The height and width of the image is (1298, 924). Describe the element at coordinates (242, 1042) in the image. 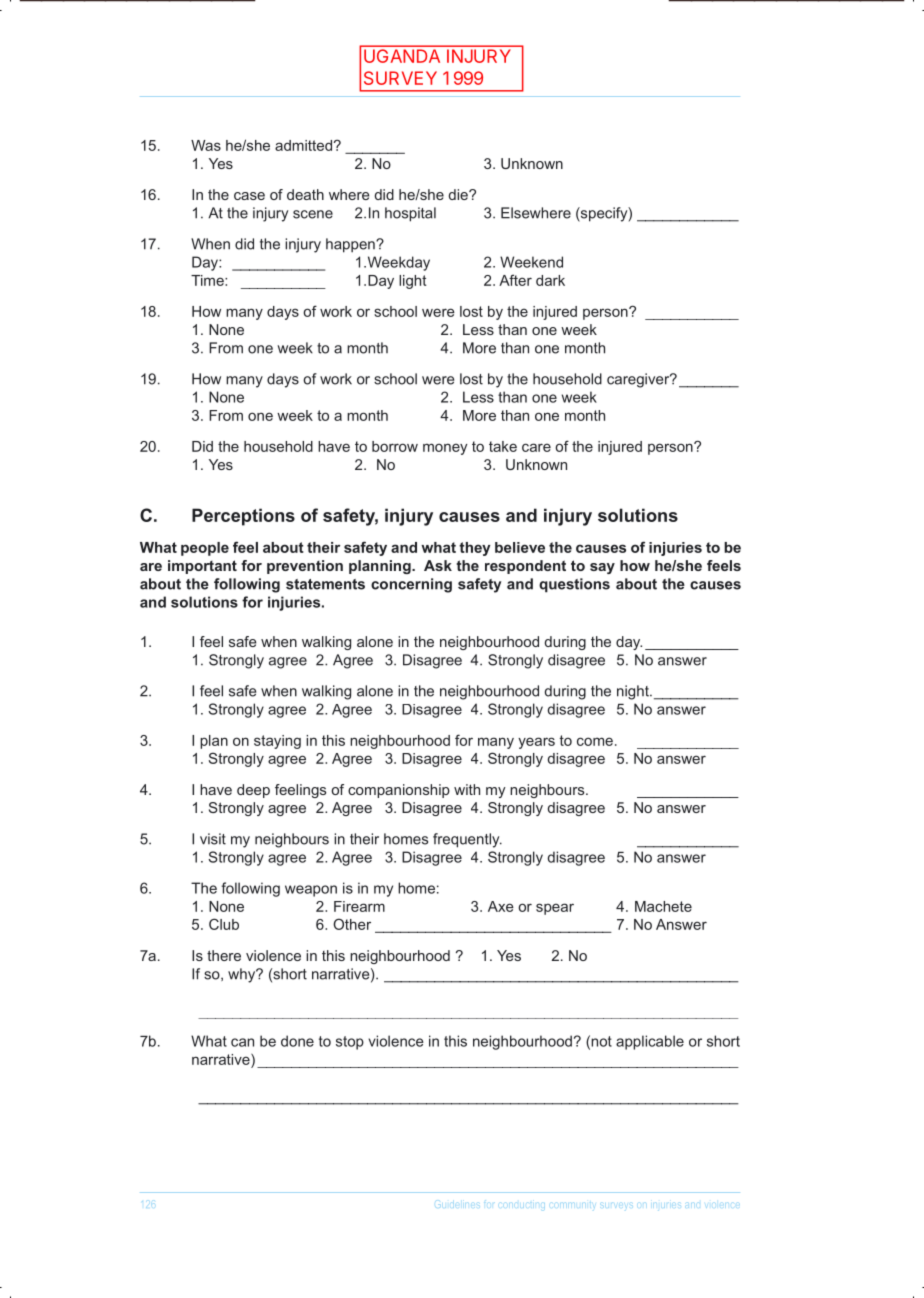

I see `can` at that location.
